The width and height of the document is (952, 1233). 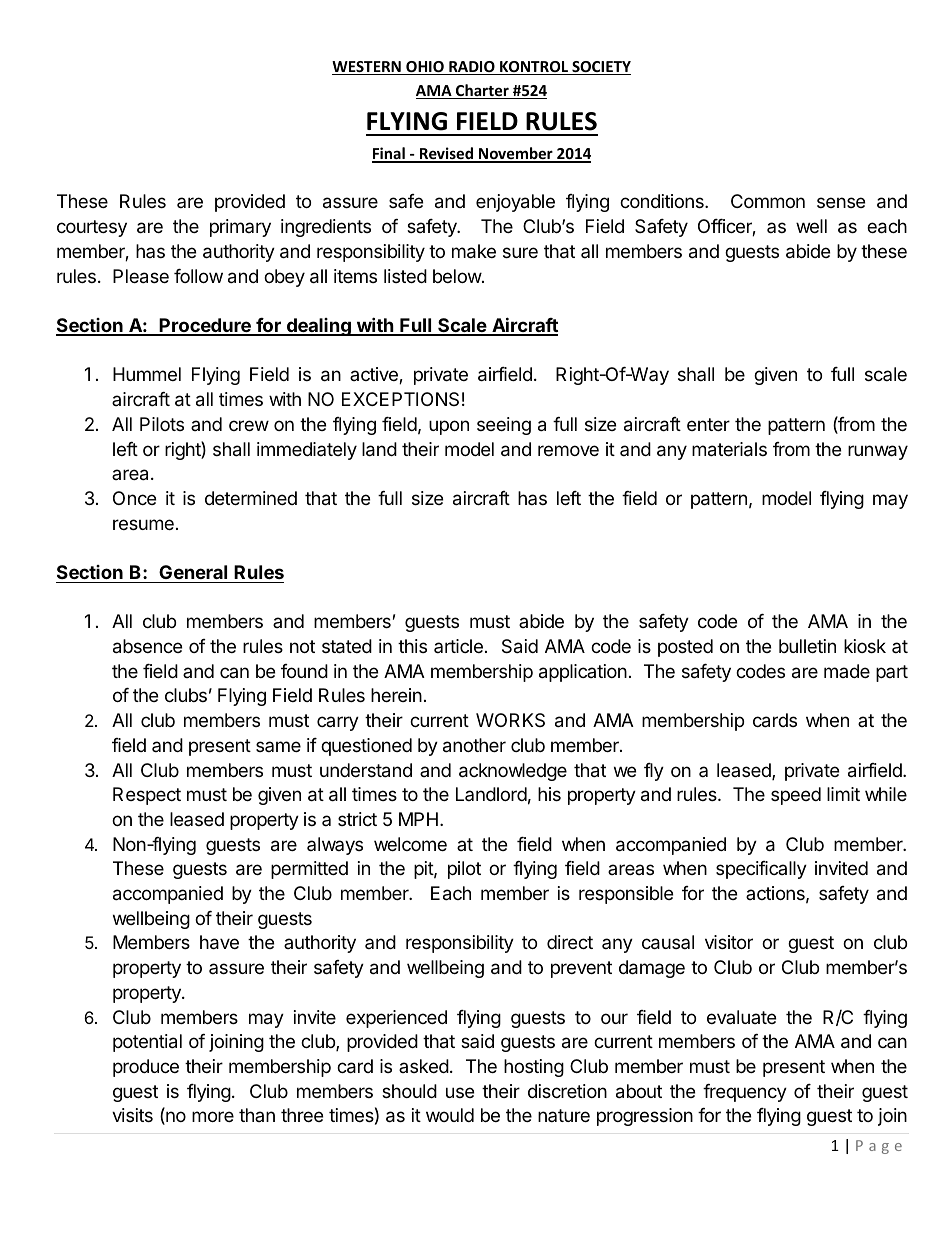 I want to click on WESTERN, so click(x=367, y=68).
